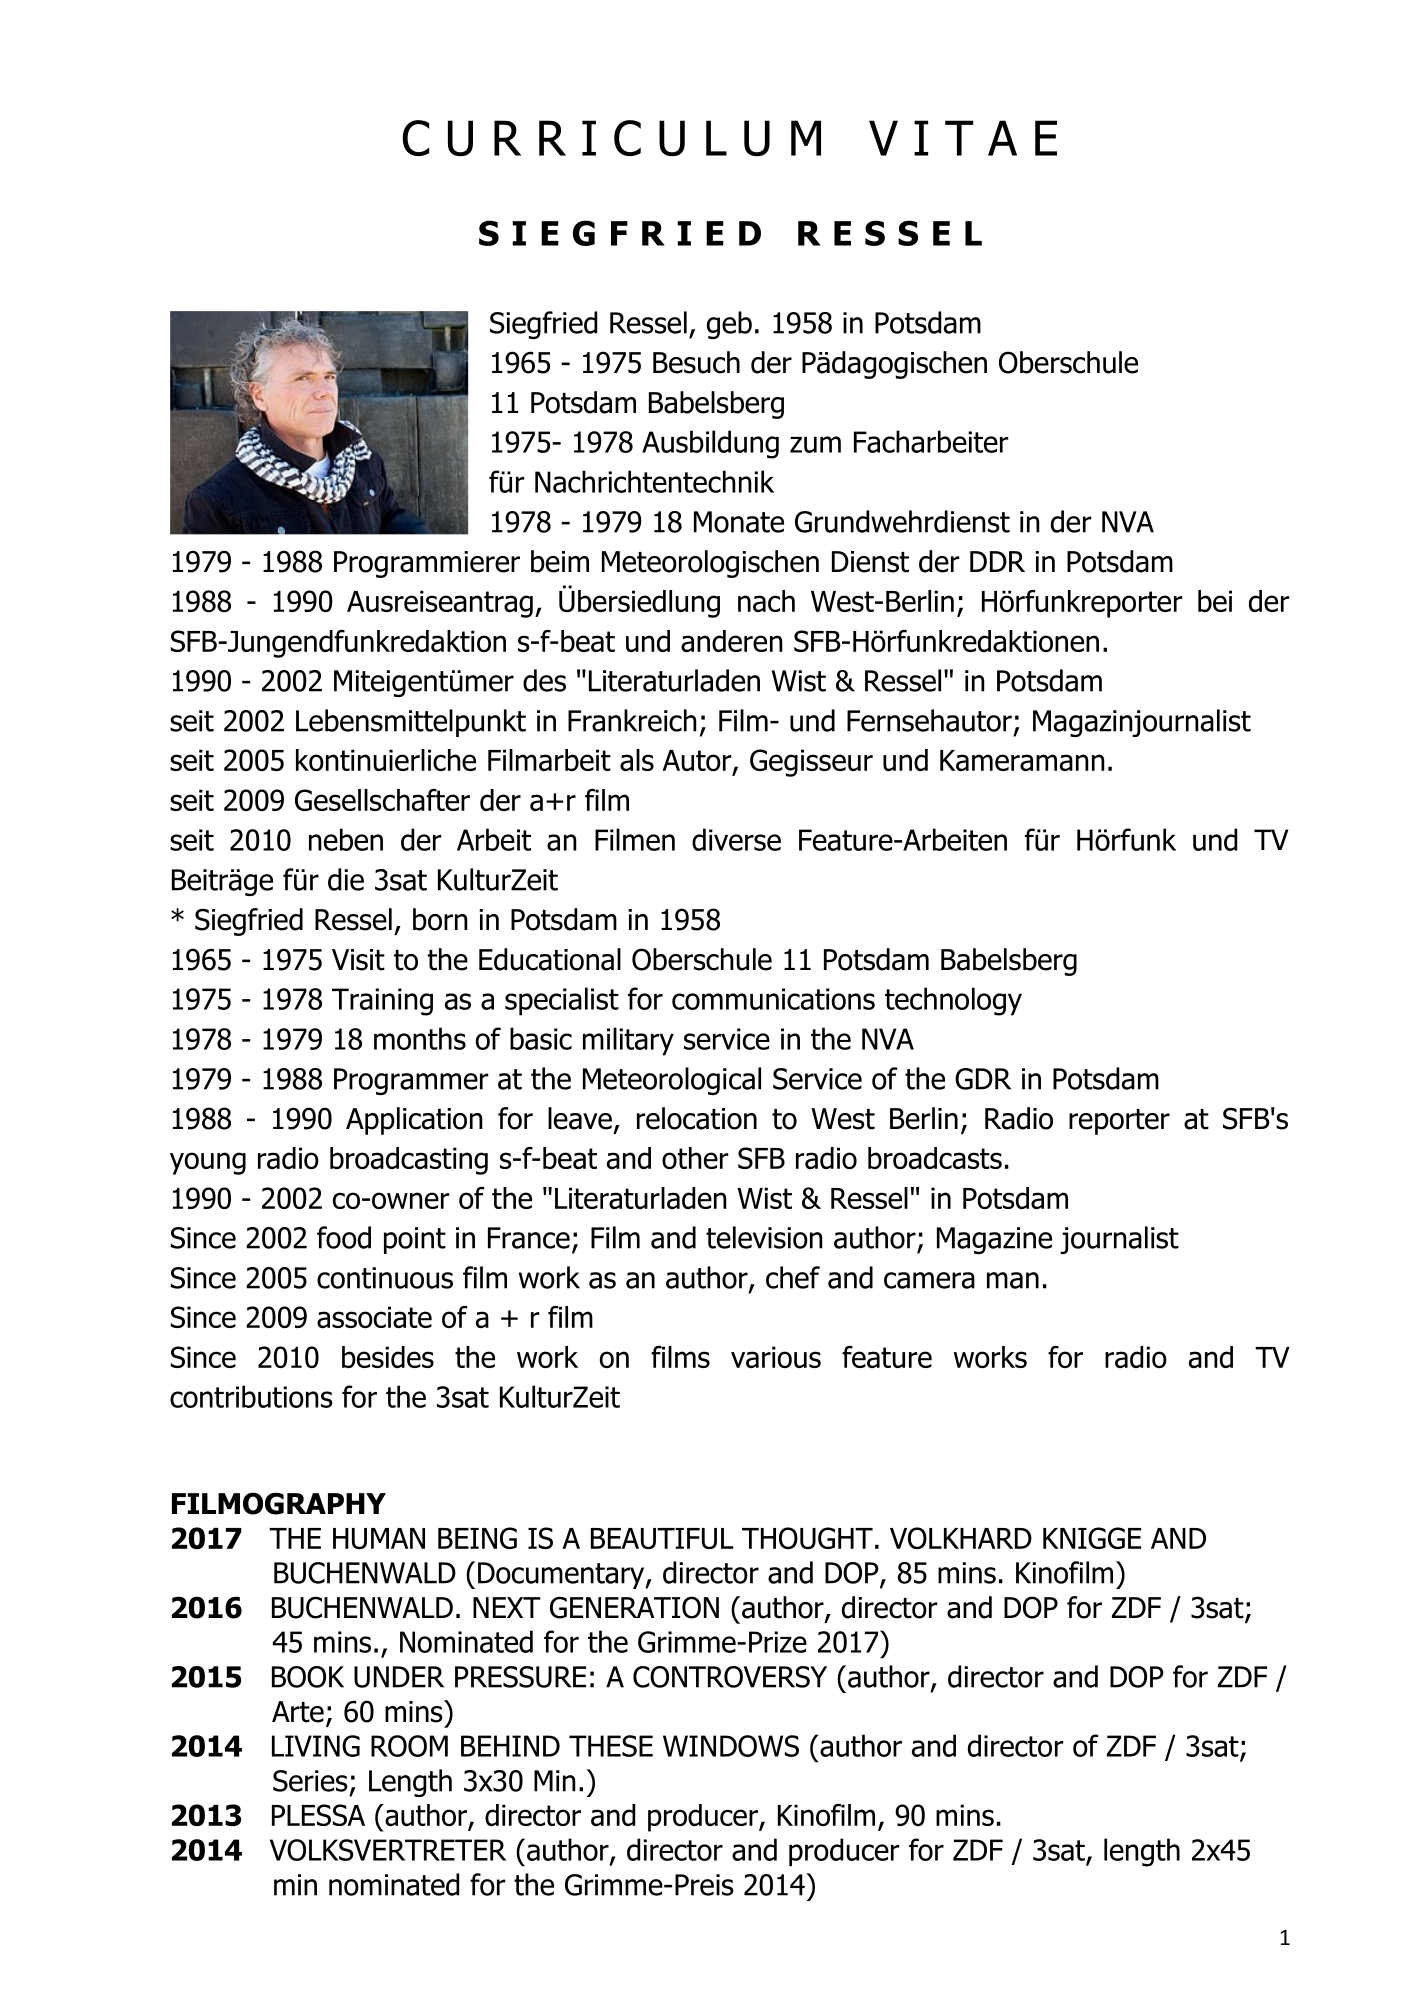 This document has width=1422, height=2012. I want to click on broadcasts, so click(935, 1158).
